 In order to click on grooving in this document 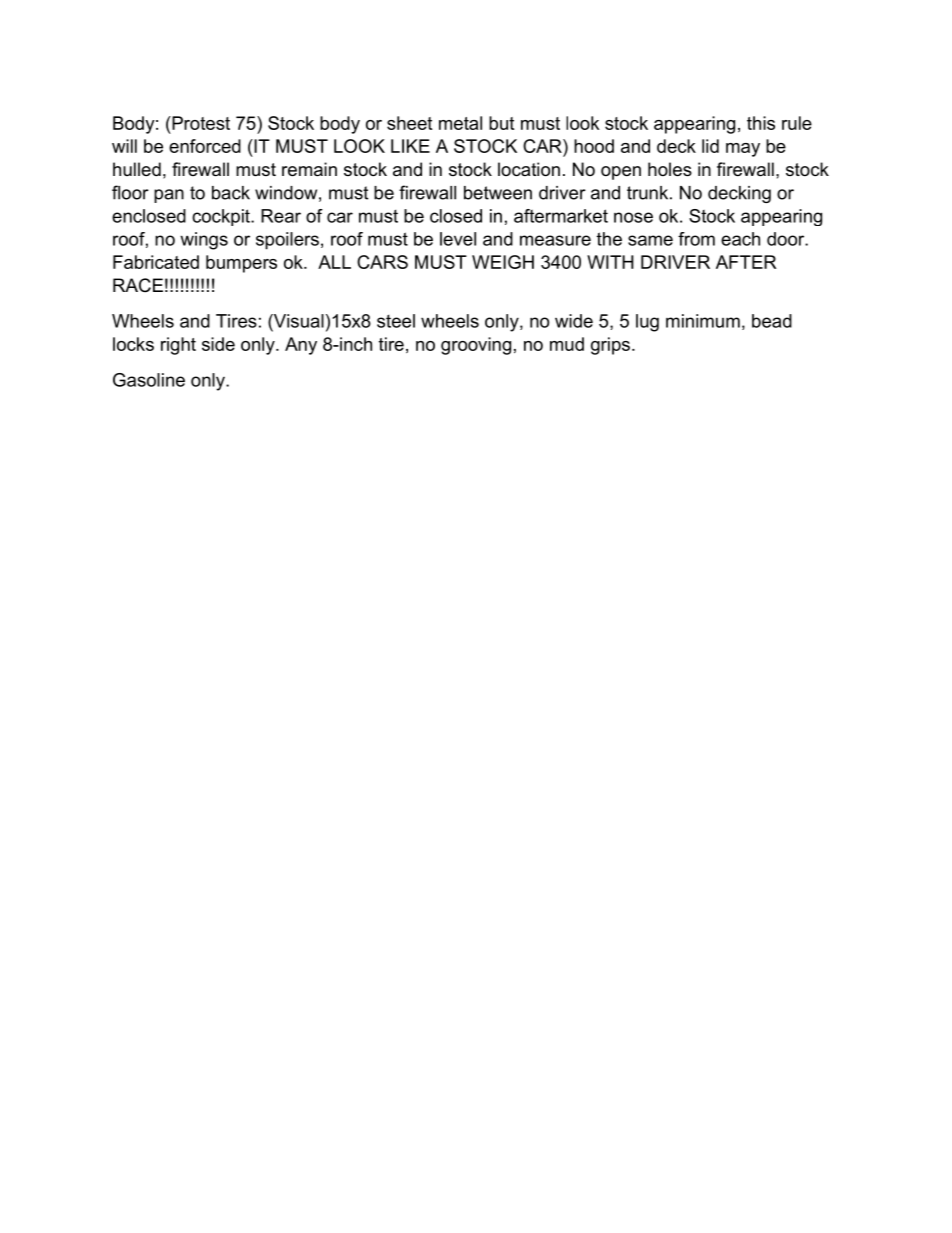, I will do `click(476, 346)`.
